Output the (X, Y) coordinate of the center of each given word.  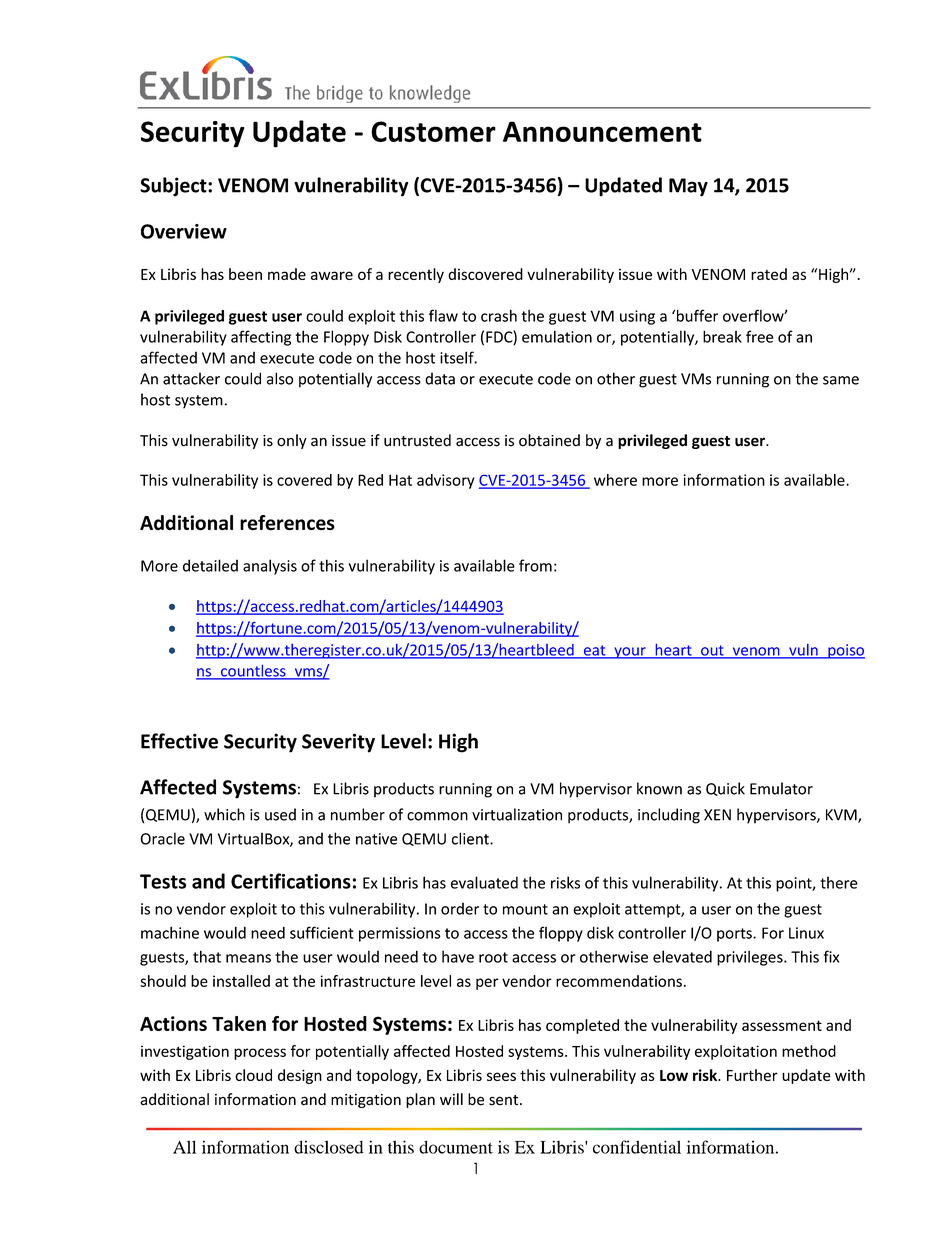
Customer (433, 131)
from (535, 565)
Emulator (781, 788)
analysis (270, 567)
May (688, 187)
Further (752, 1075)
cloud (253, 1075)
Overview (184, 231)
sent (505, 1100)
